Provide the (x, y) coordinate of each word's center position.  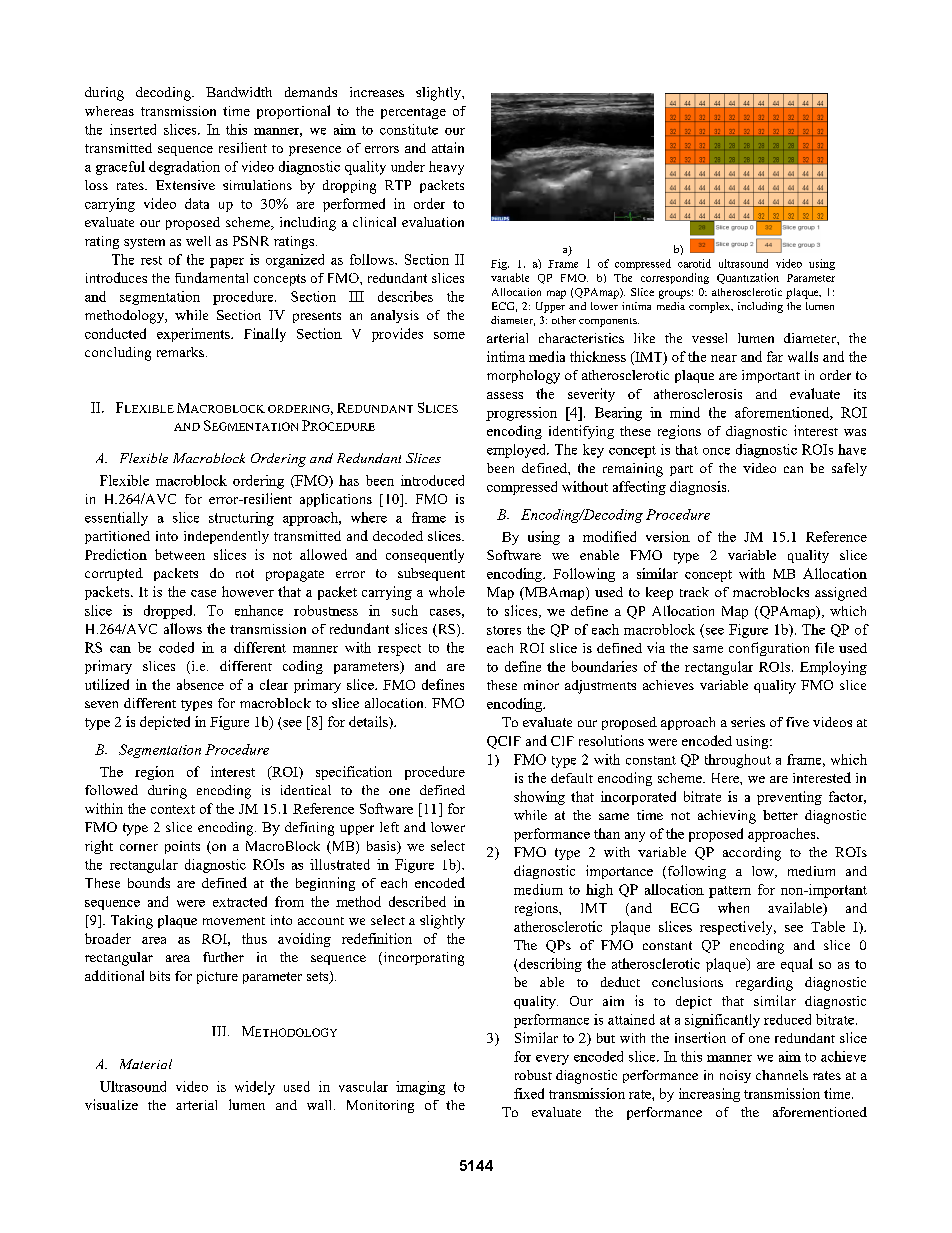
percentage (413, 113)
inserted (133, 129)
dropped (169, 612)
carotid (694, 263)
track (694, 592)
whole (447, 591)
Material (146, 1064)
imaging (420, 1088)
